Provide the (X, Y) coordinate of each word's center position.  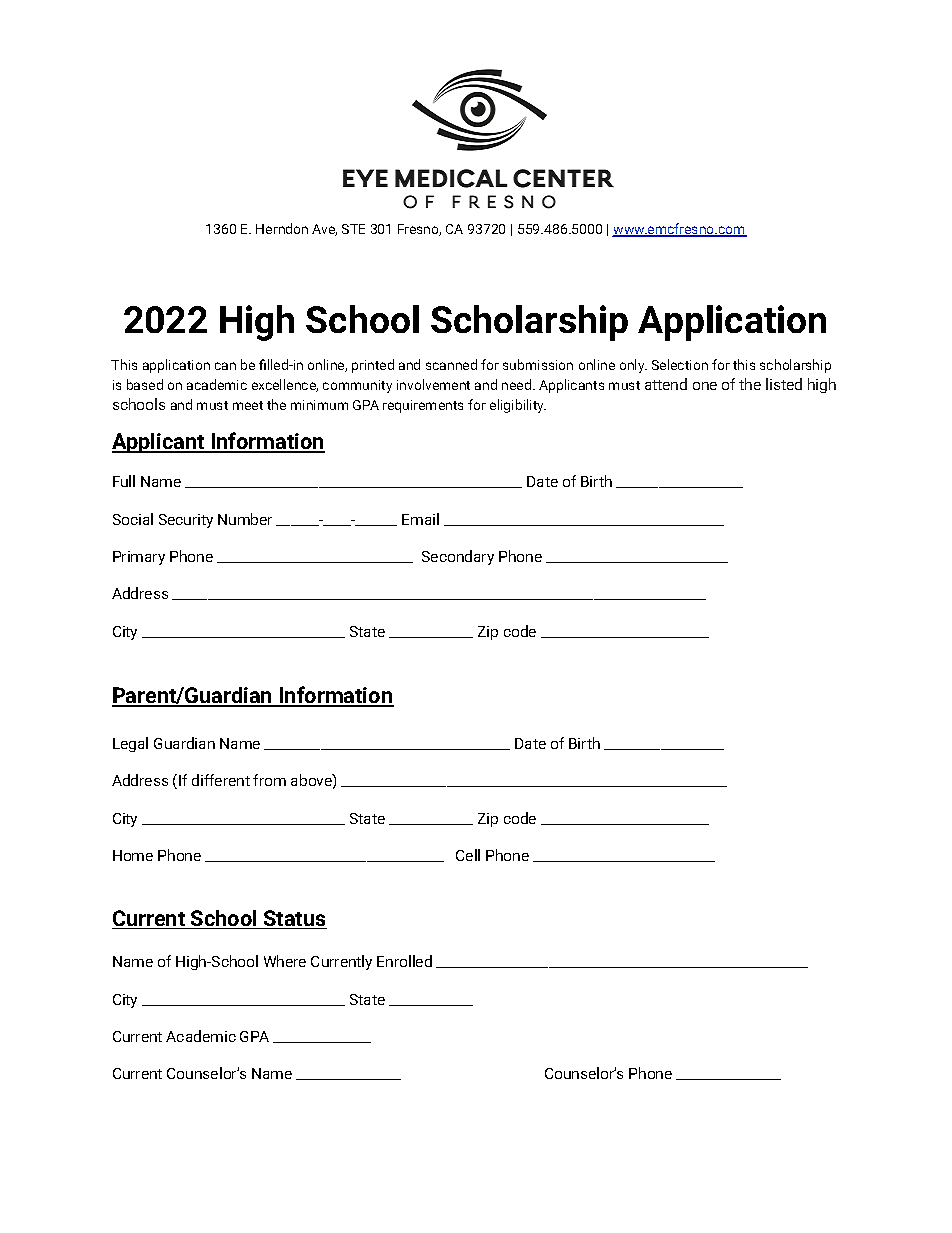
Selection (680, 364)
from (269, 780)
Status (294, 919)
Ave (324, 230)
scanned (451, 364)
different (221, 780)
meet (248, 405)
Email (420, 519)
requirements (423, 406)
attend (666, 384)
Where (285, 961)
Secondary (458, 557)
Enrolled (404, 961)
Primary (139, 558)
